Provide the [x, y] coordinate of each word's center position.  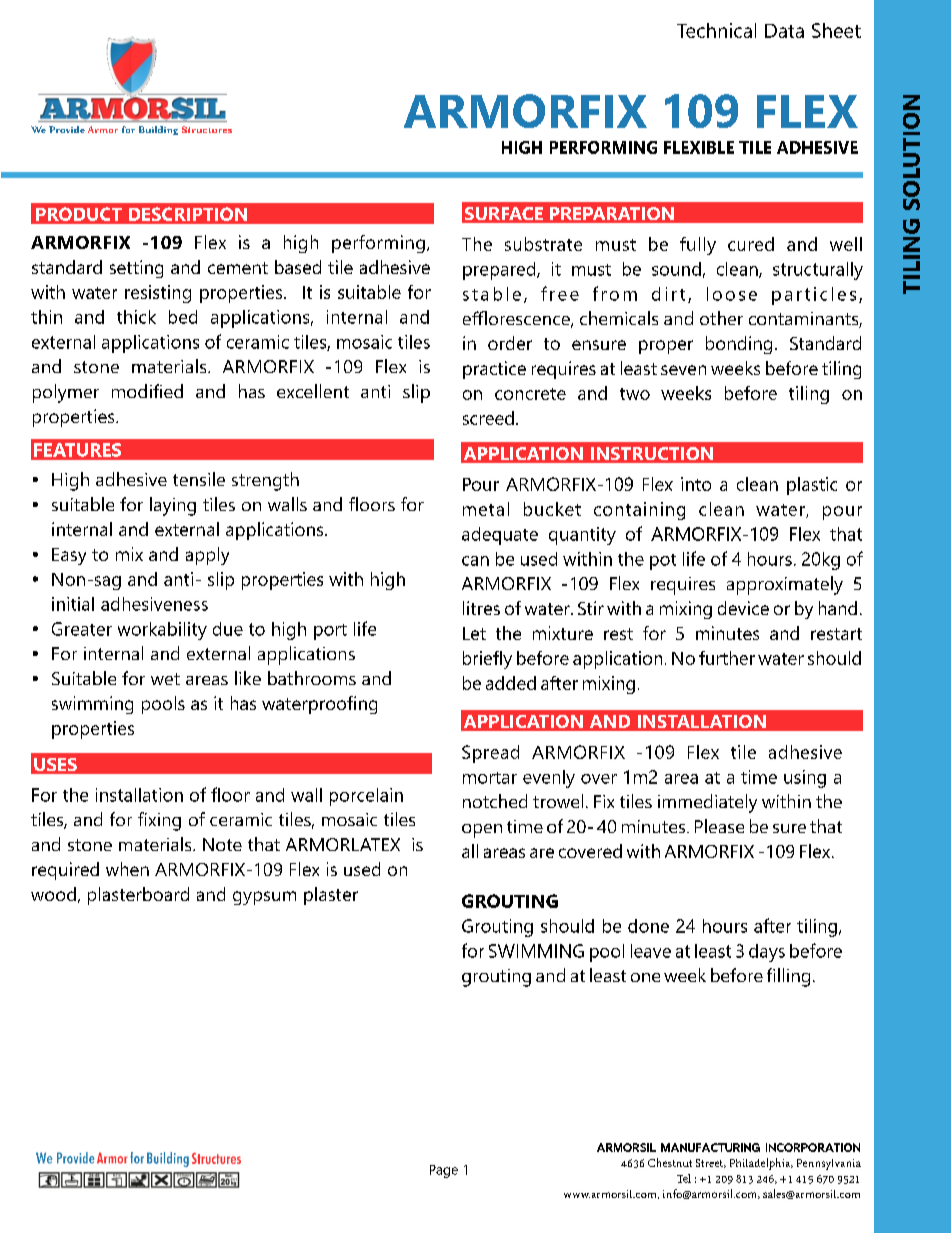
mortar [490, 778]
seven [683, 370]
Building [158, 130]
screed [488, 418]
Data [784, 31]
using [805, 779]
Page [444, 1171]
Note [222, 844]
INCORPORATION [813, 1147]
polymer [66, 393]
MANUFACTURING [710, 1147]
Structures [207, 129]
